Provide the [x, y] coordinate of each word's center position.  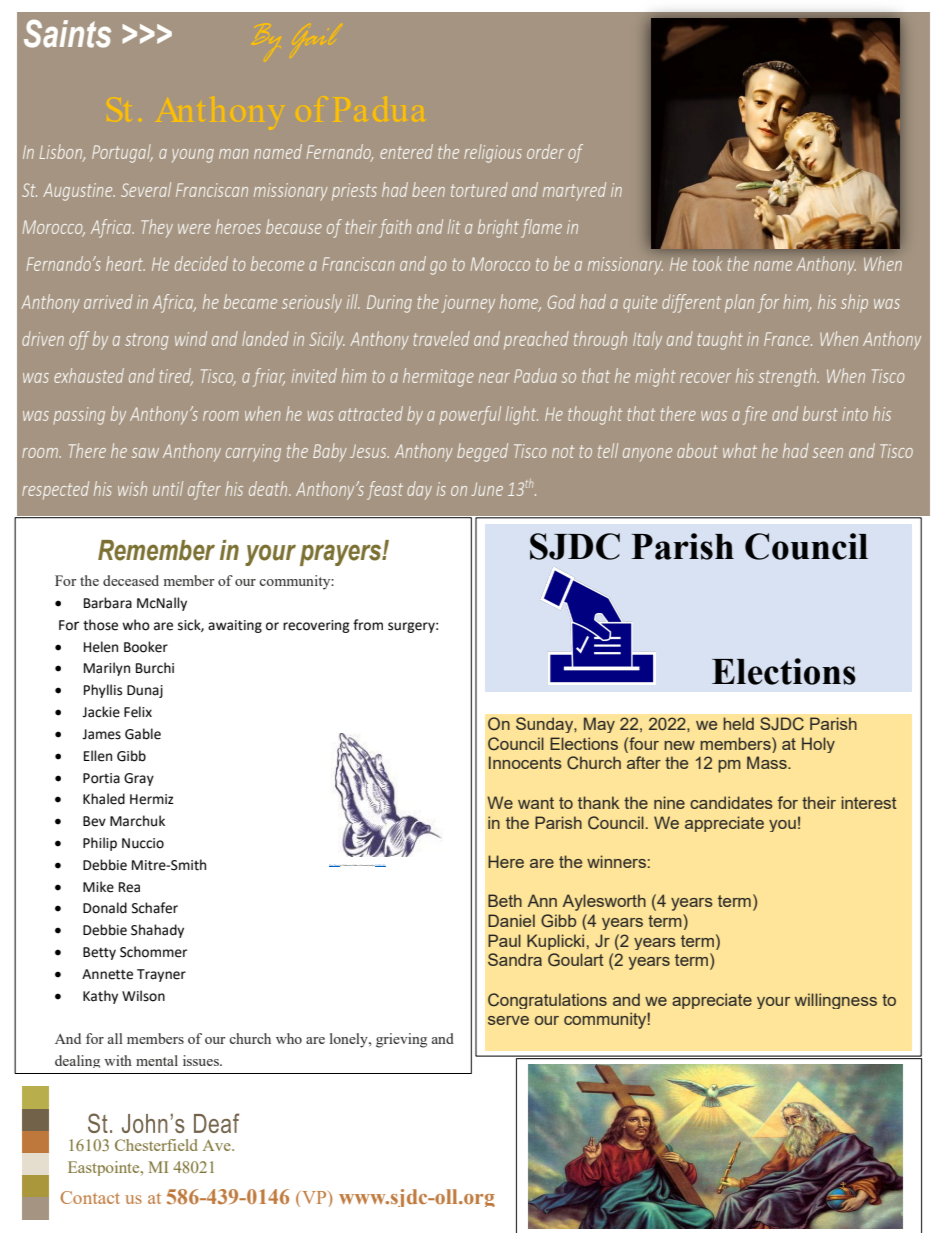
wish [132, 488]
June [487, 489]
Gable [143, 734]
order [545, 151]
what [740, 450]
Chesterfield [156, 1145]
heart [125, 263]
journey [468, 304]
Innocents [525, 762]
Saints [67, 34]
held [738, 723]
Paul [504, 940]
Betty [99, 953]
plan [739, 303]
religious [493, 153]
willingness [836, 1001]
